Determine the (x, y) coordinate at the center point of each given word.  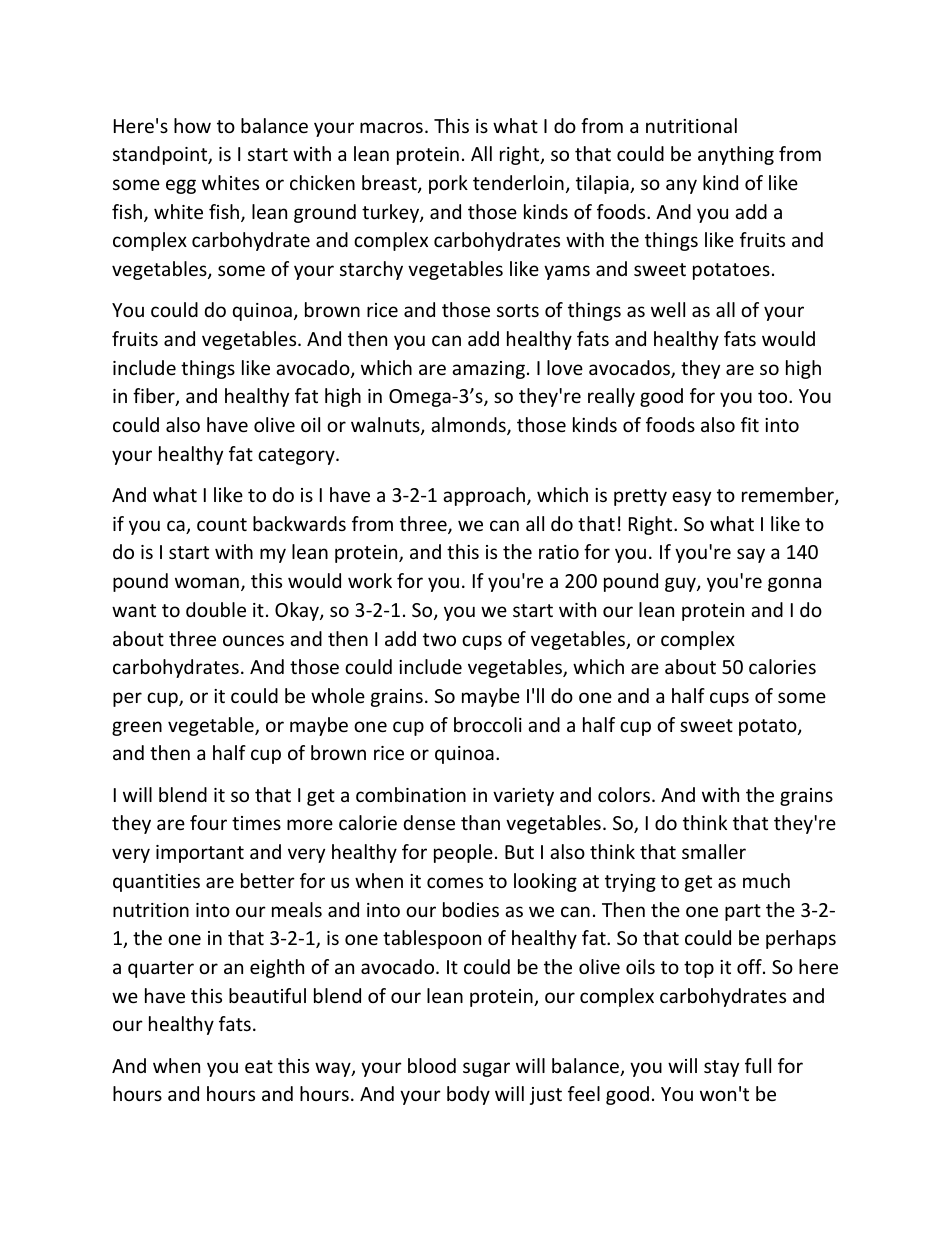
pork (448, 184)
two (439, 639)
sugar (486, 1069)
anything (736, 155)
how (192, 125)
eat (259, 1066)
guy (681, 584)
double (216, 609)
